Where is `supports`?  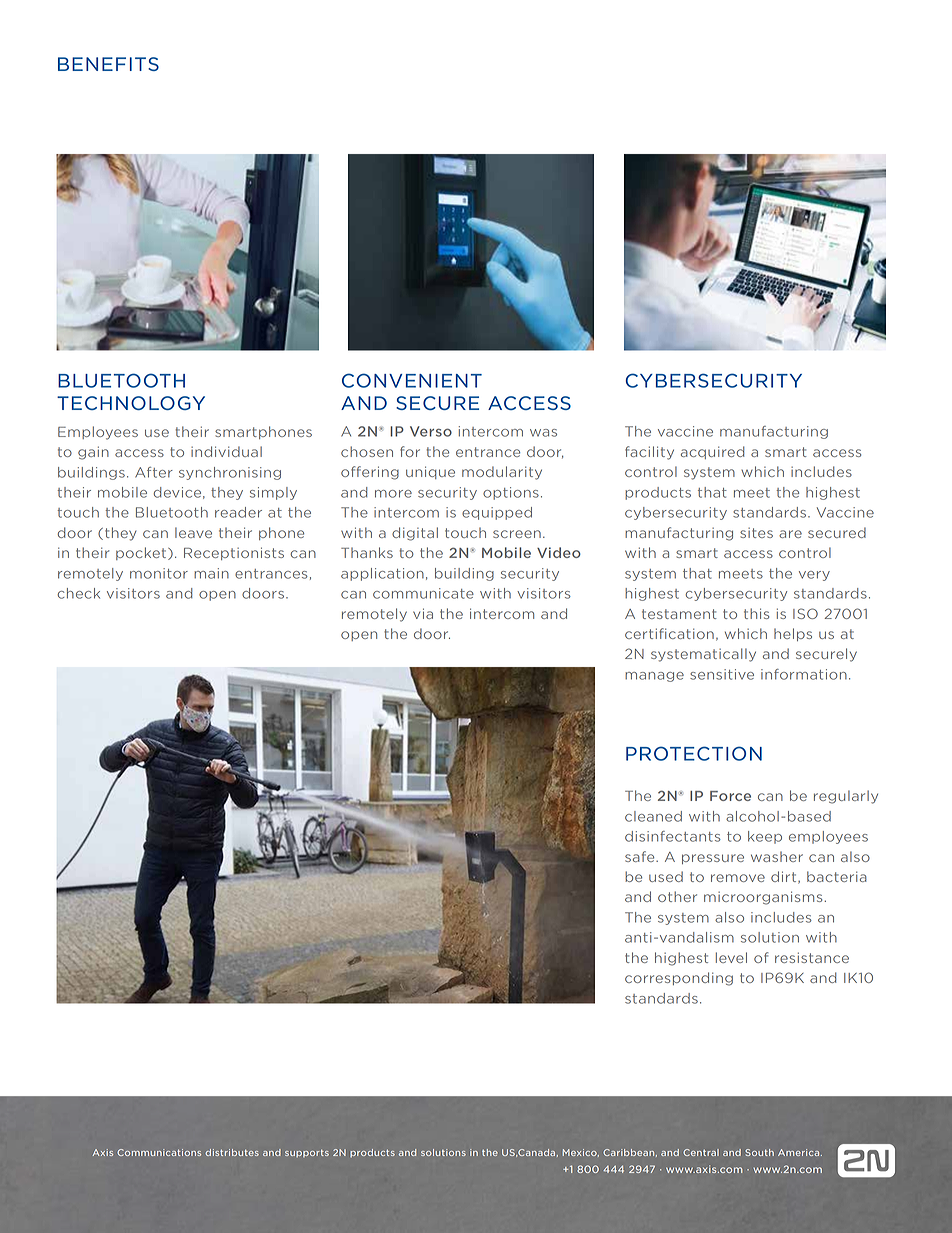 supports is located at coordinates (307, 1153).
